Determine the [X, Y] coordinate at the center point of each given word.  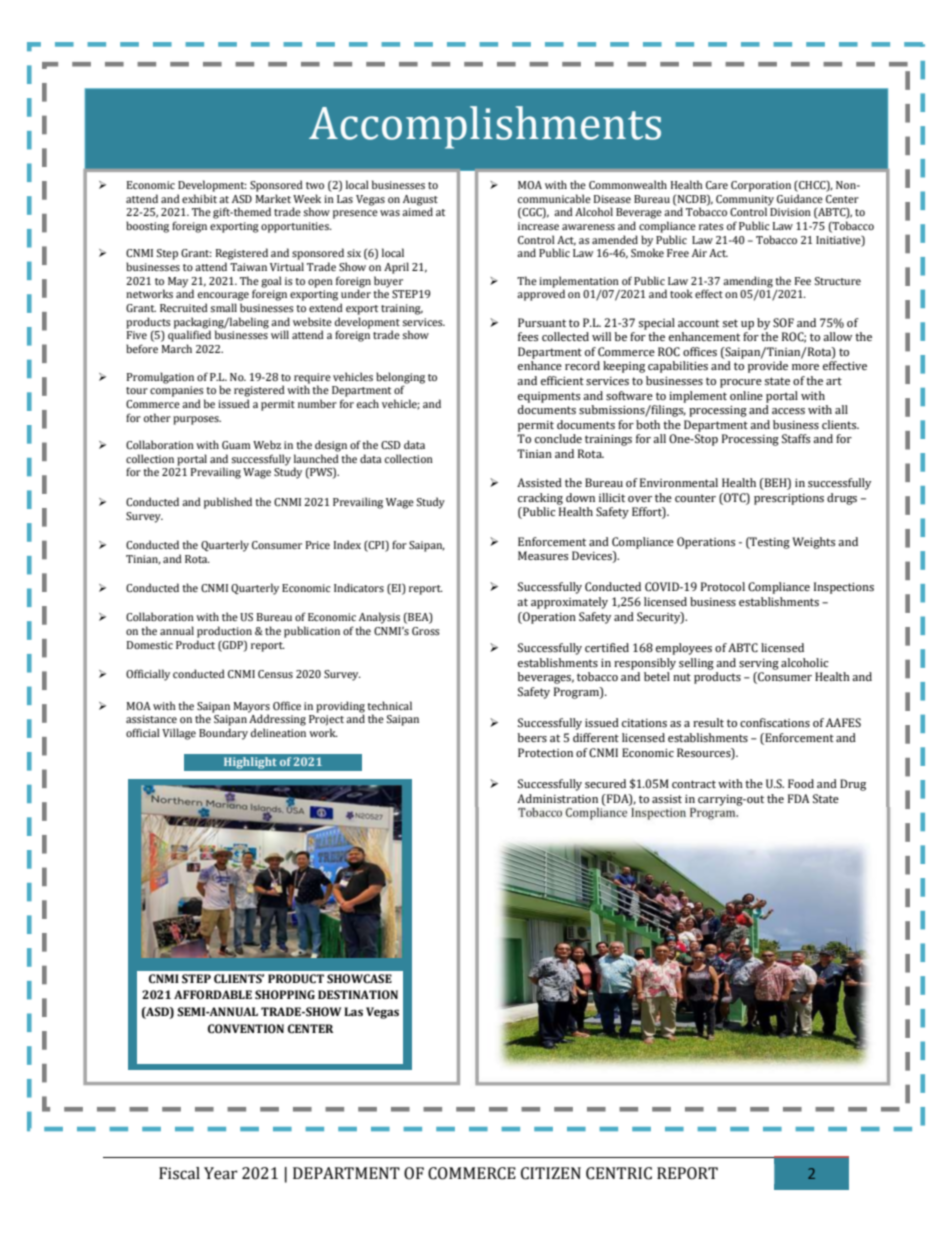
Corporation [761, 186]
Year [221, 1173]
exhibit [199, 198]
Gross [426, 631]
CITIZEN [551, 1173]
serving [759, 664]
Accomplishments [485, 127]
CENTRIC [619, 1173]
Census [275, 674]
